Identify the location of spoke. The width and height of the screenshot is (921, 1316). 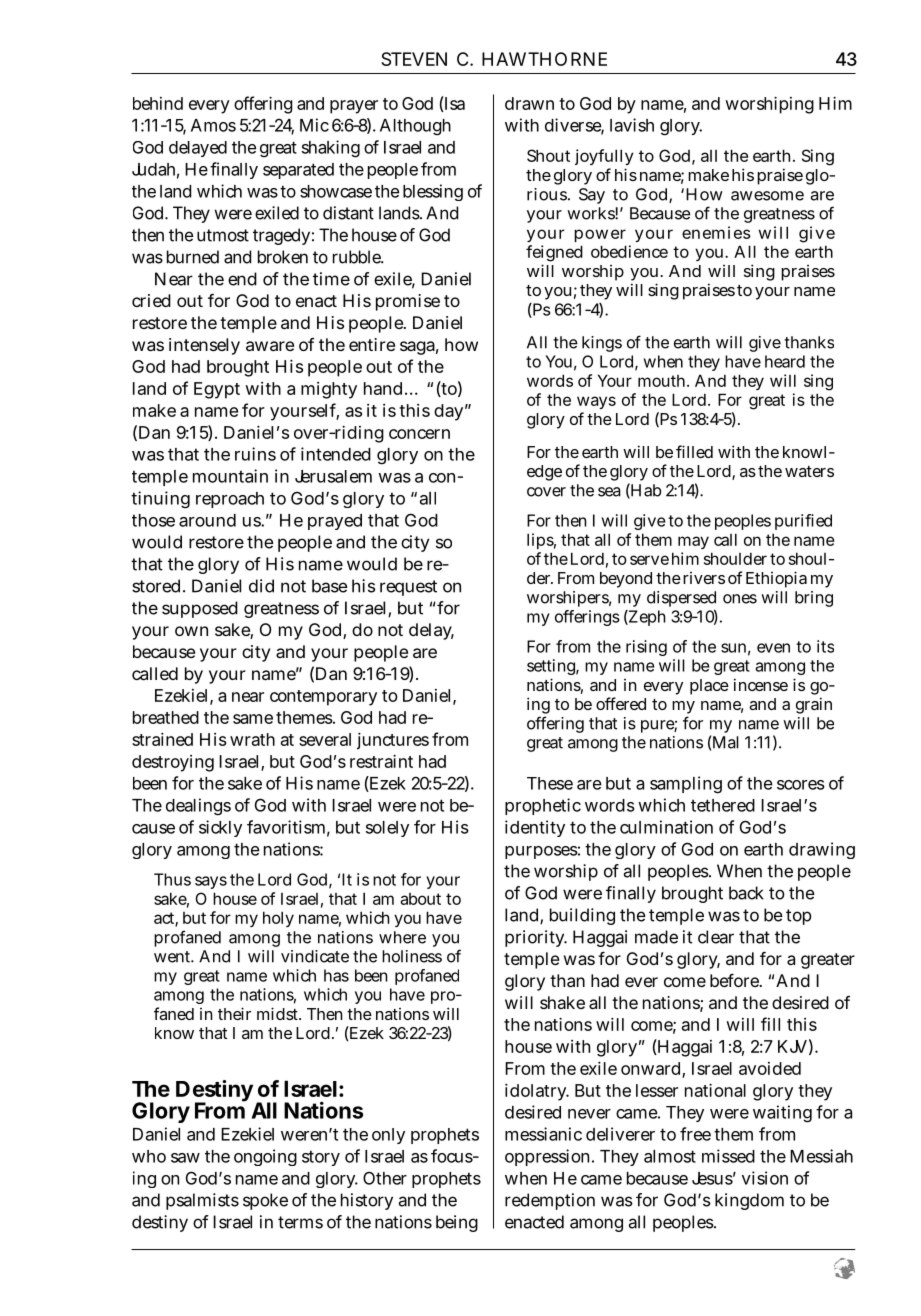
(265, 1201).
